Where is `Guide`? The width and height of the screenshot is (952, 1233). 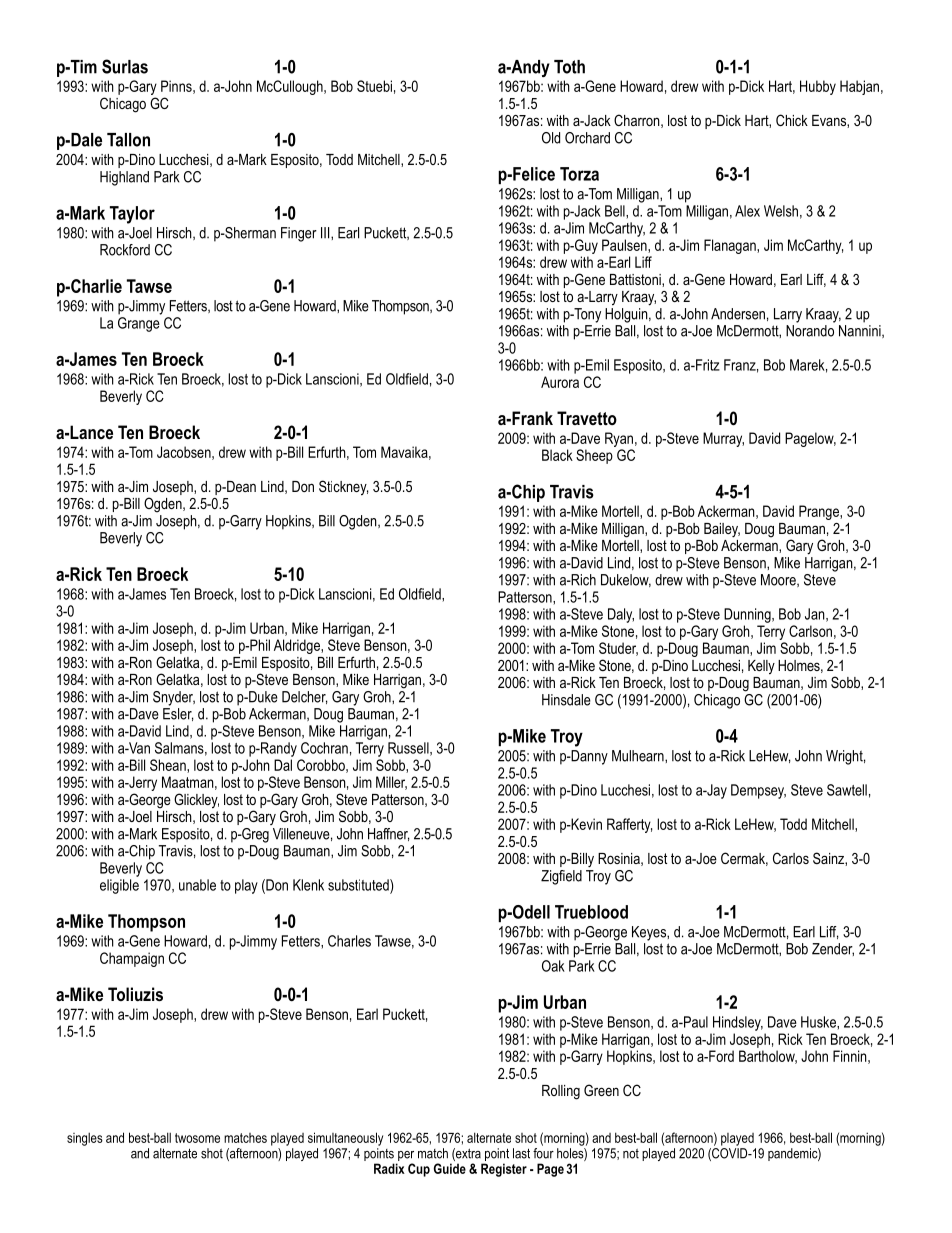 Guide is located at coordinates (450, 1168).
